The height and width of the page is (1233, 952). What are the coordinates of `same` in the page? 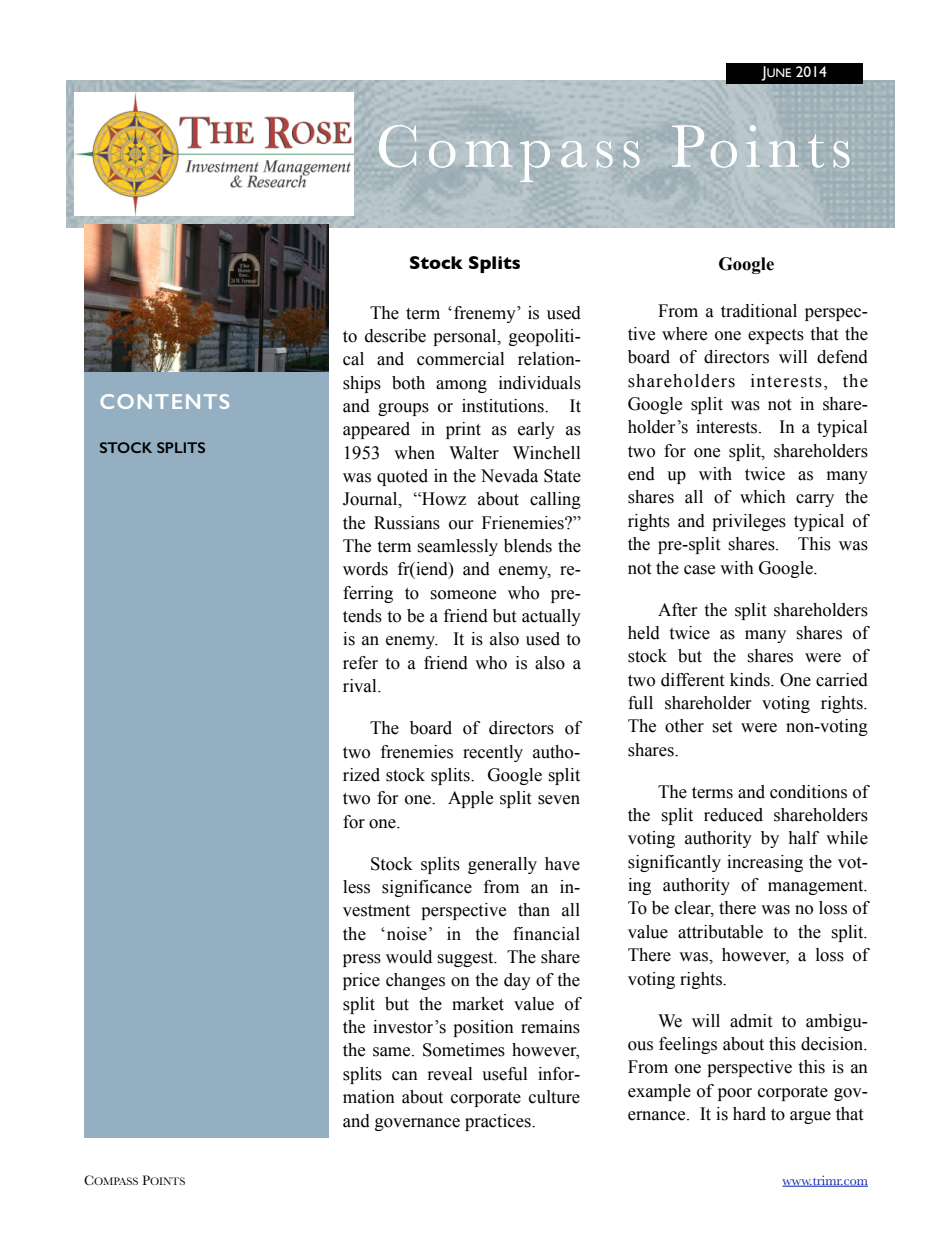 It's located at (393, 1052).
